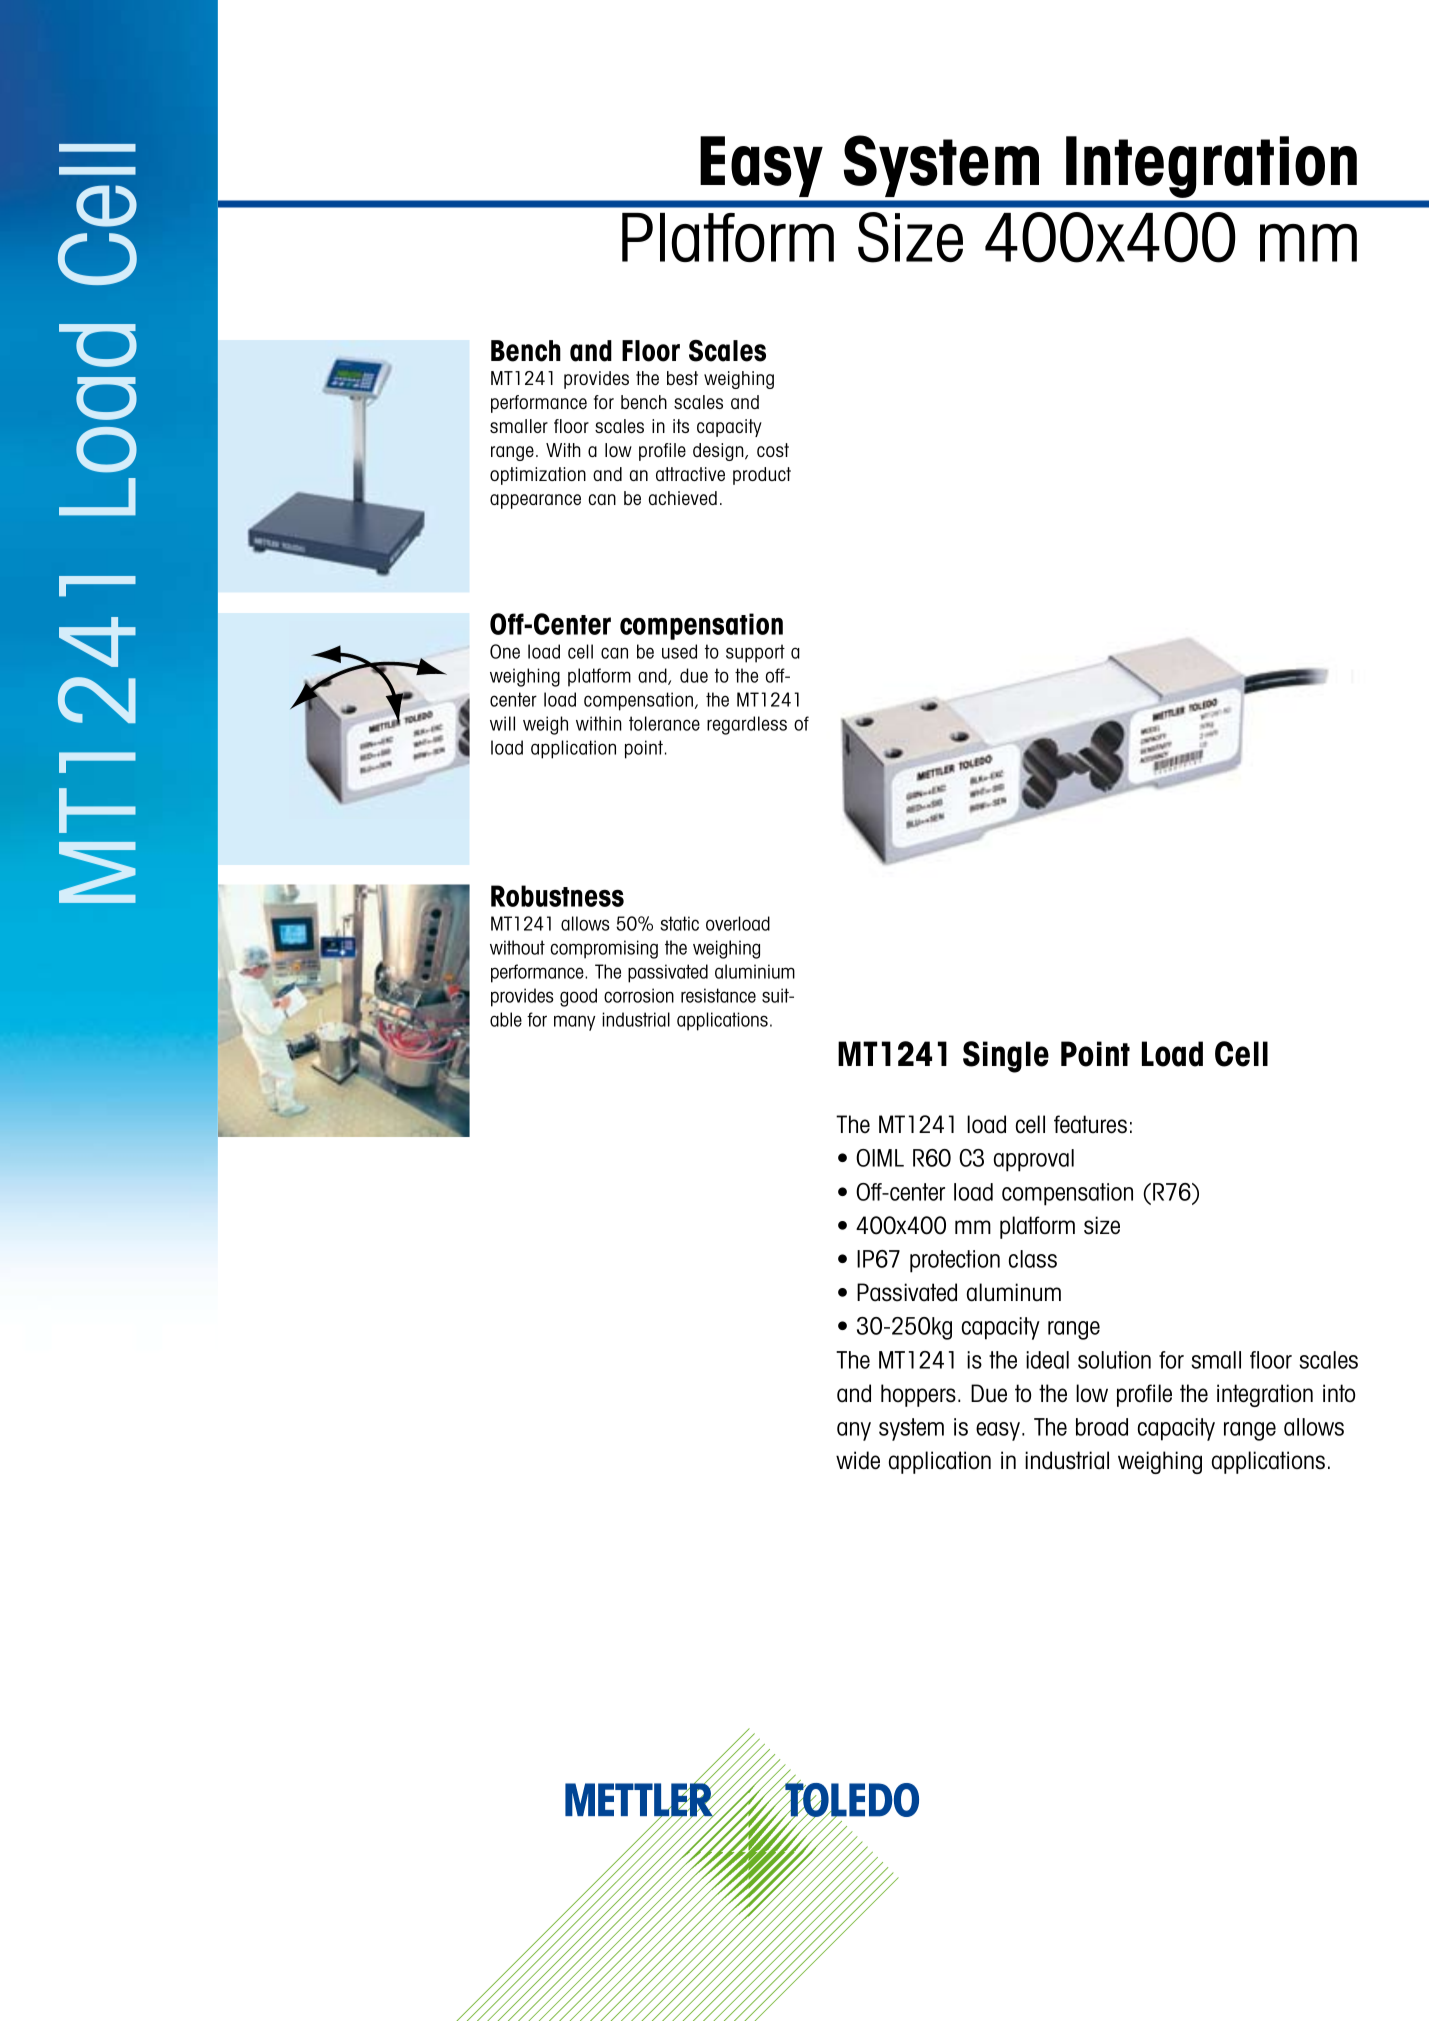 This page has height=2021, width=1429. Describe the element at coordinates (755, 653) in the page. I see `support` at that location.
